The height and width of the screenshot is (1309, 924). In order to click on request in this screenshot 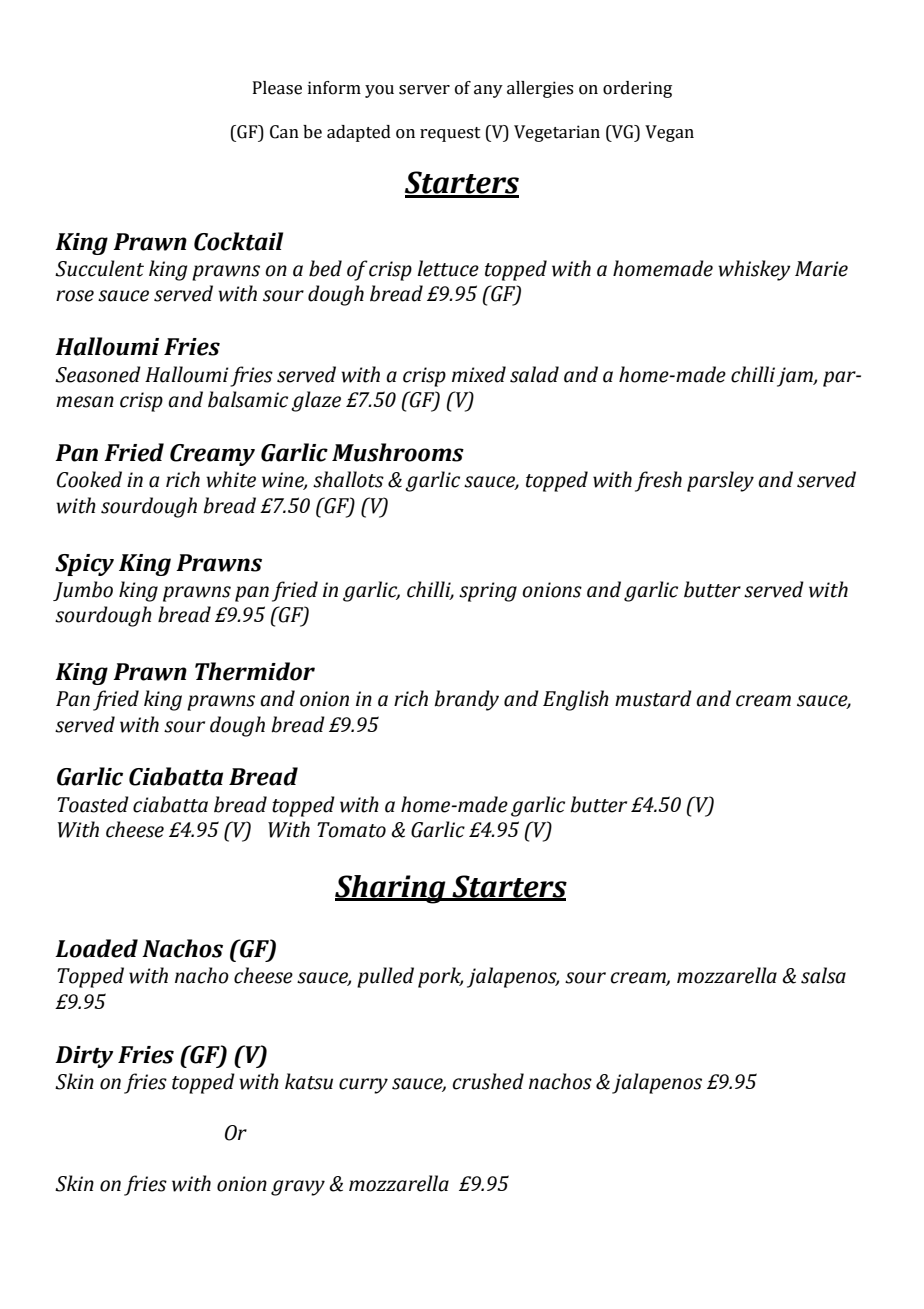, I will do `click(450, 134)`.
